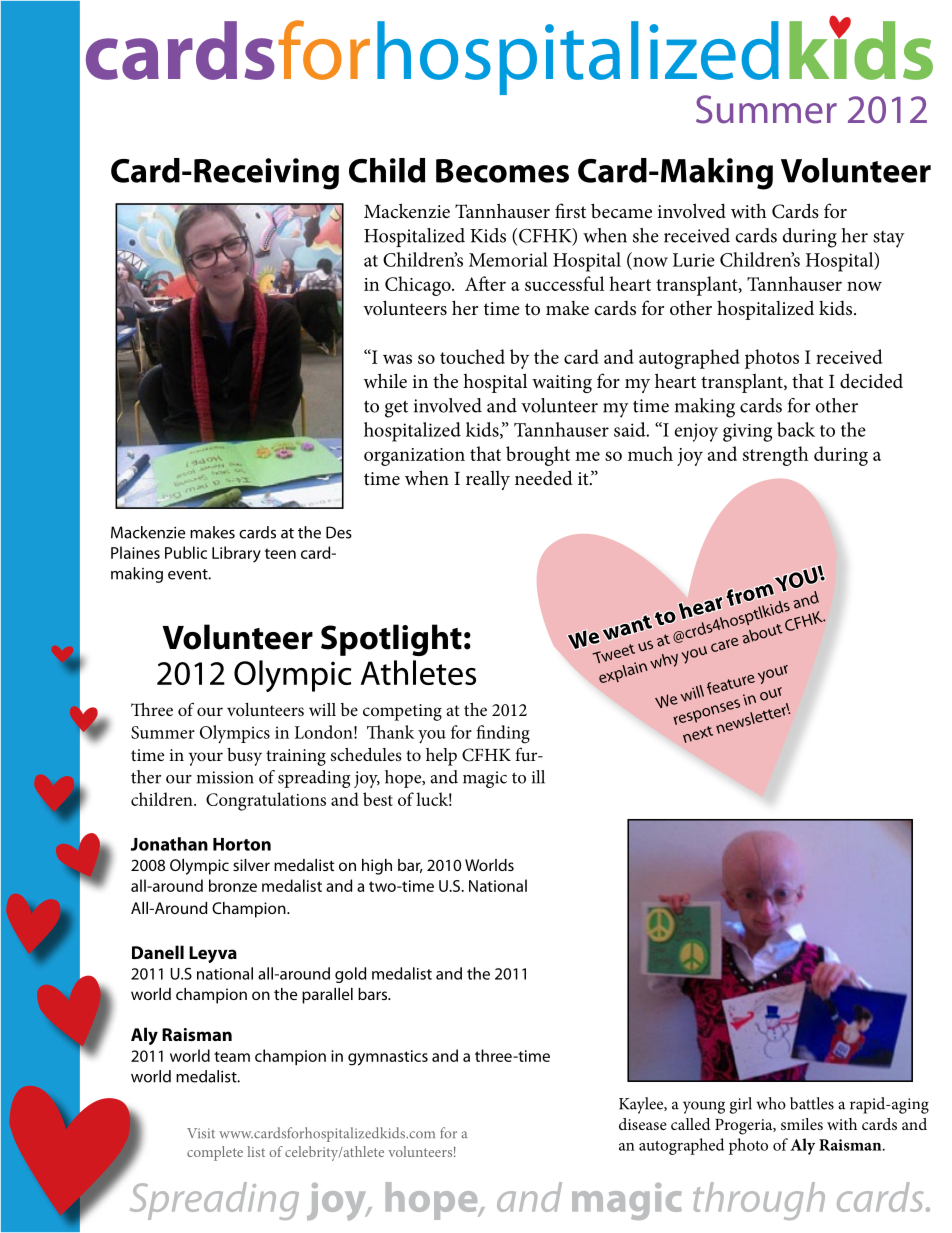  I want to click on complete, so click(215, 1153).
